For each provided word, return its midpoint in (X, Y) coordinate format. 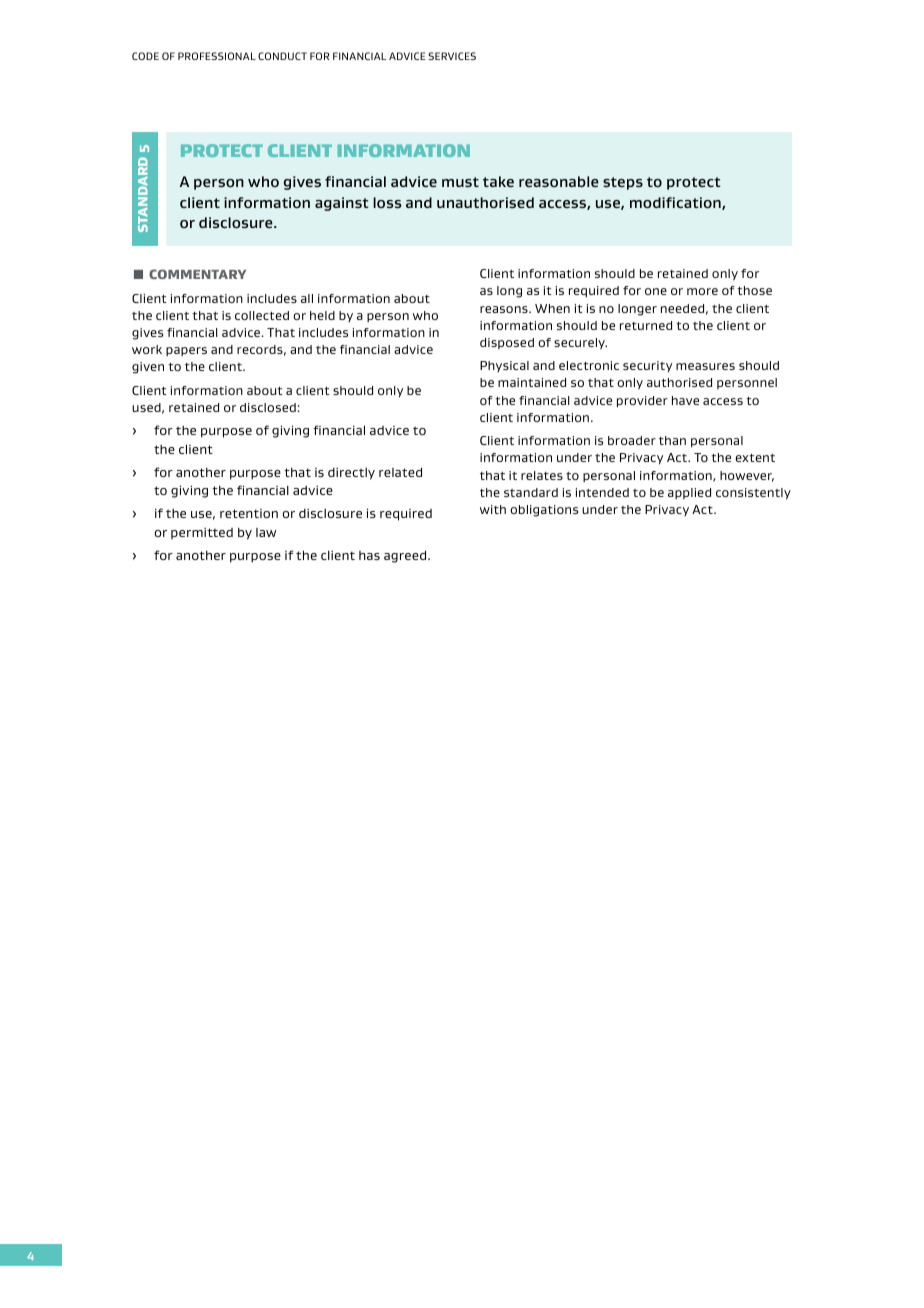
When (552, 308)
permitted (202, 533)
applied (689, 493)
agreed (406, 556)
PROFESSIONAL (217, 56)
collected (262, 315)
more (702, 291)
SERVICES (452, 56)
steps (623, 183)
